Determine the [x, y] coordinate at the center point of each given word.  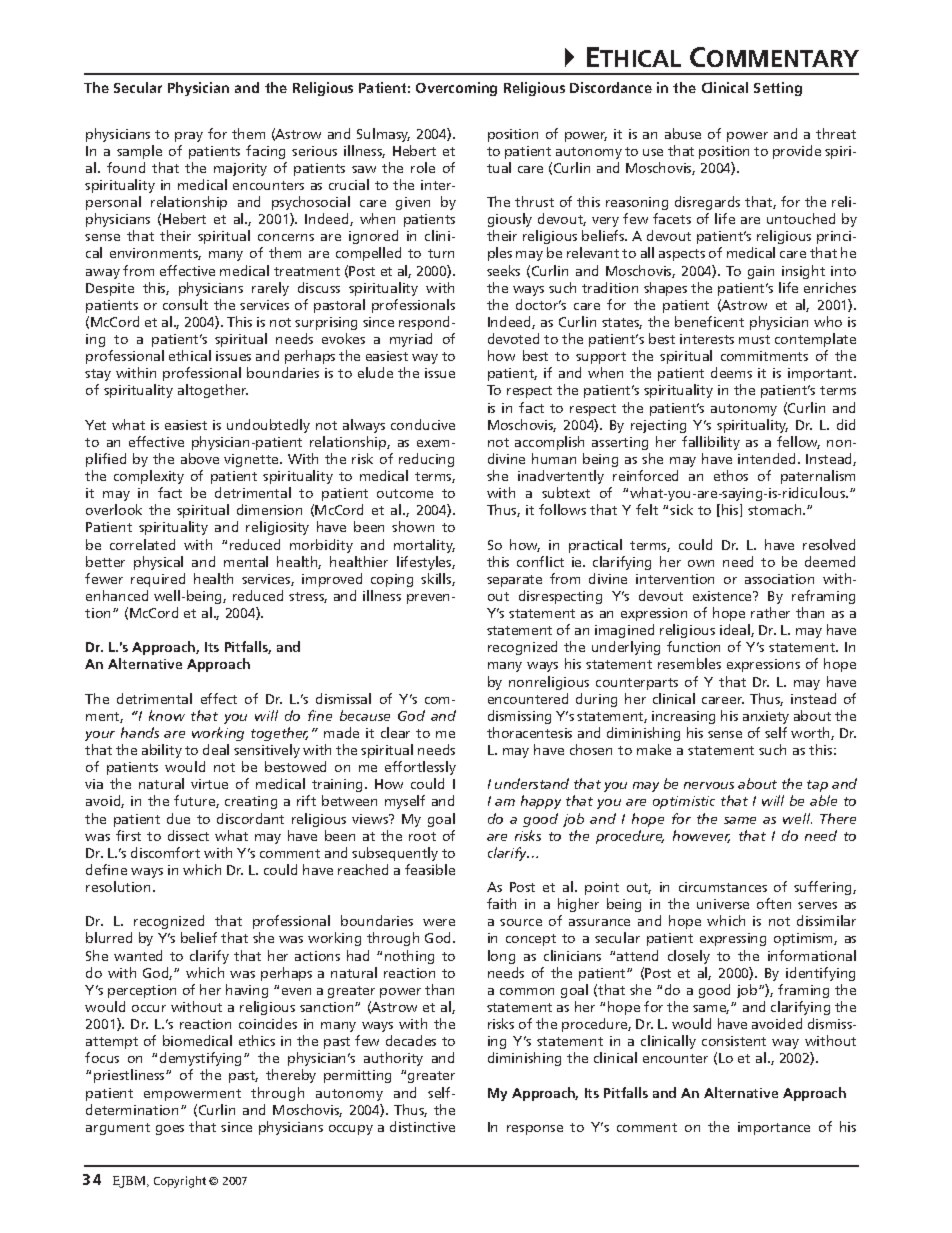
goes [170, 1130]
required [158, 580]
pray [189, 137]
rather [770, 612]
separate [514, 581]
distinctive [422, 1126]
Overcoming [456, 89]
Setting [778, 89]
